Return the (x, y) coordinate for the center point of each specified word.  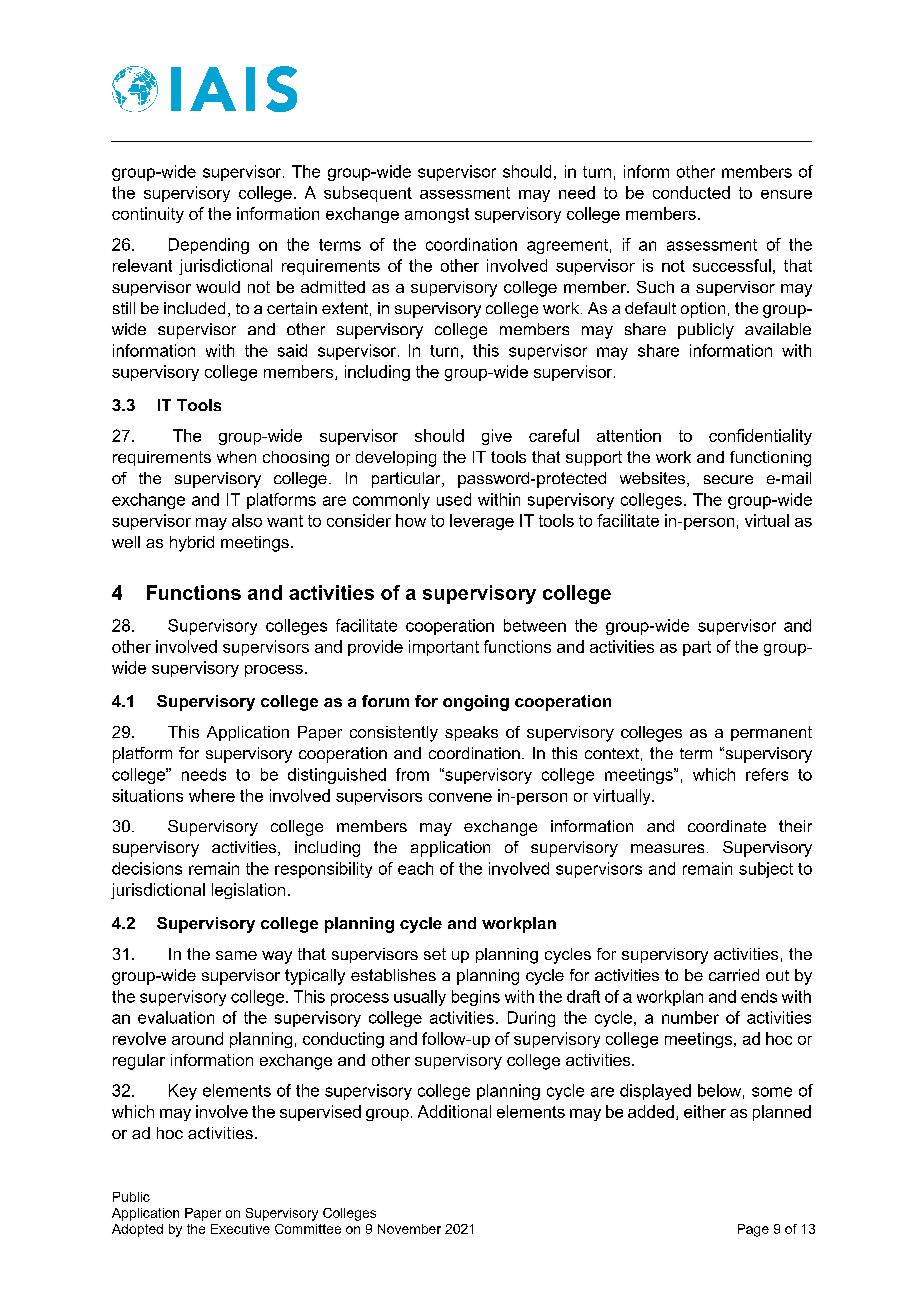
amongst (437, 215)
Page (753, 1230)
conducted (691, 192)
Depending (209, 246)
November (409, 1229)
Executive (240, 1229)
